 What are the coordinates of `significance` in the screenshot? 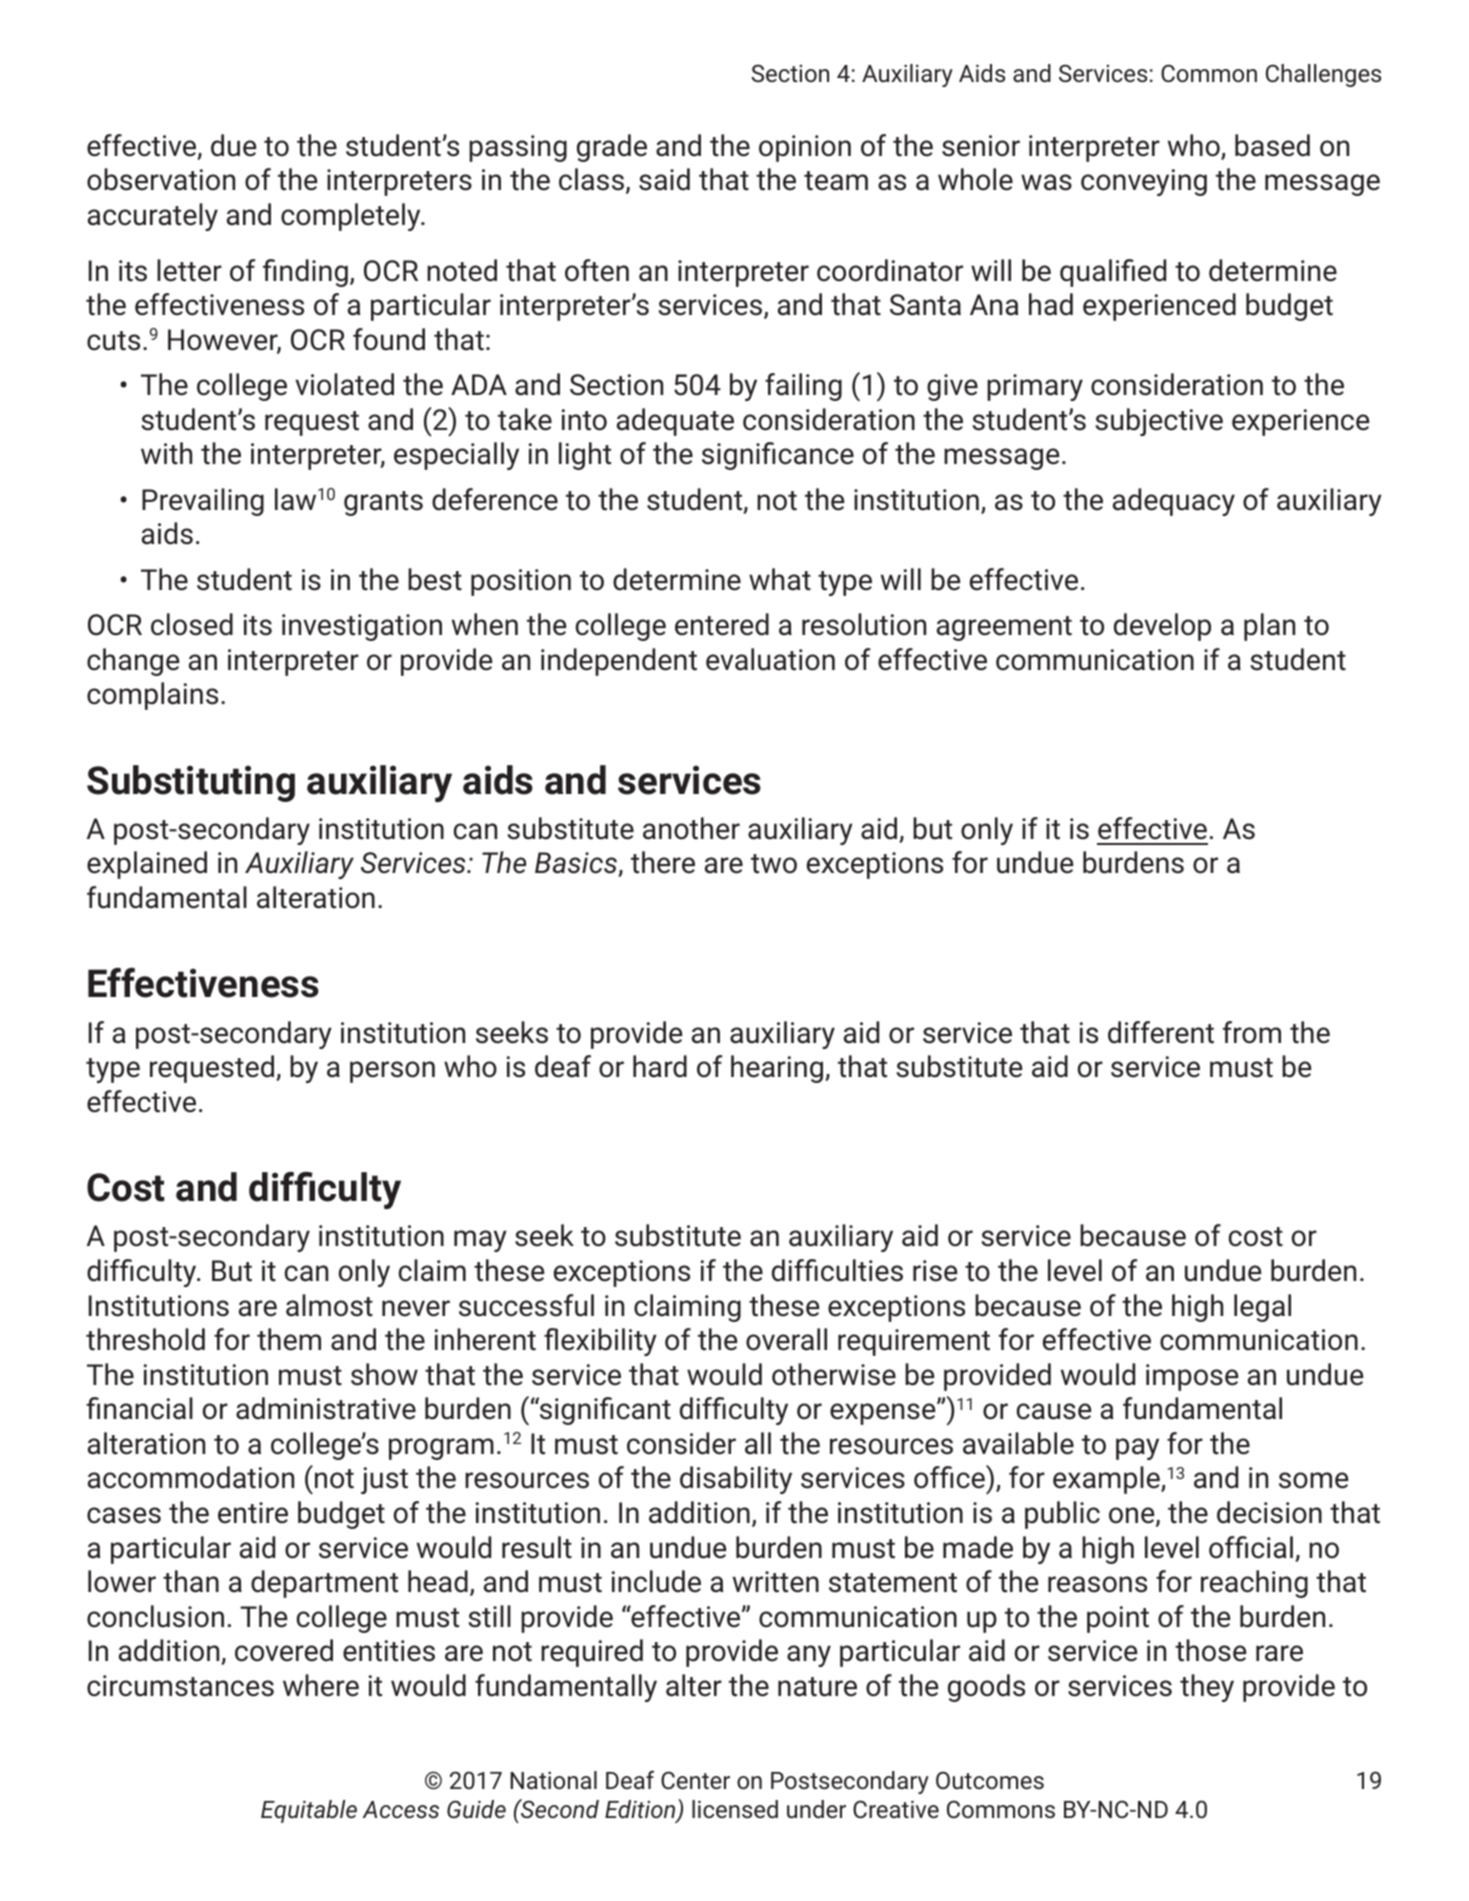 It's located at (778, 456).
